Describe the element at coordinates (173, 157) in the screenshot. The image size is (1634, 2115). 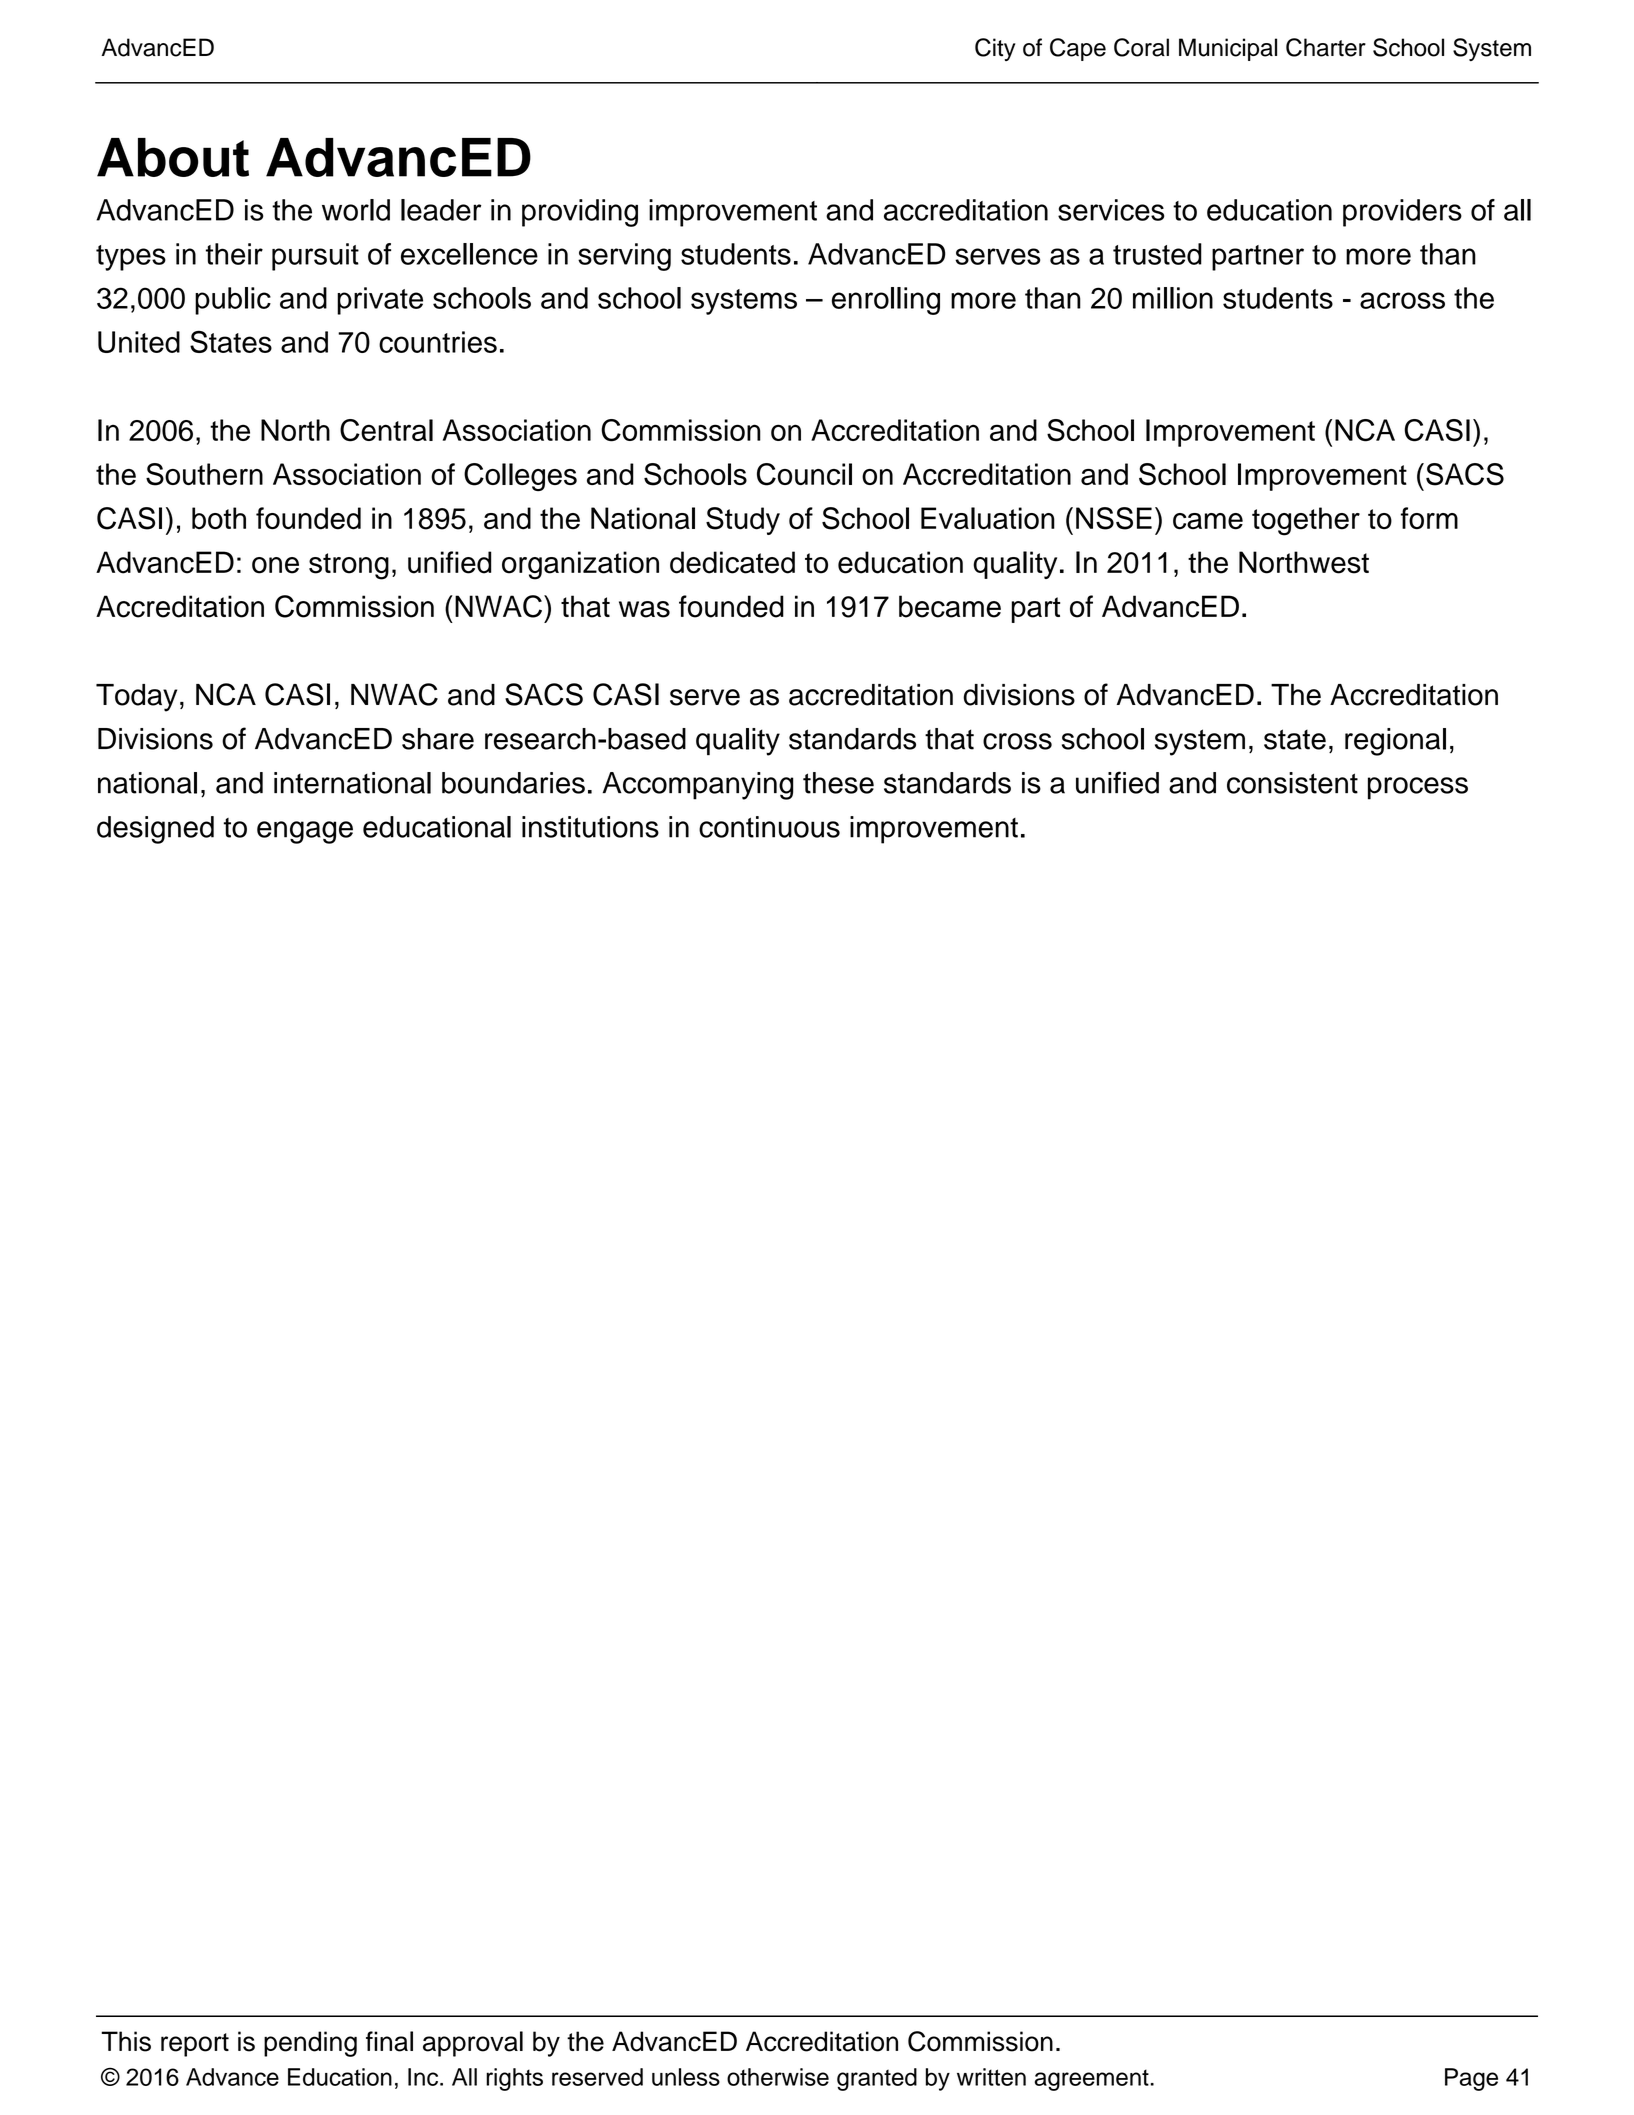
I see `About` at that location.
